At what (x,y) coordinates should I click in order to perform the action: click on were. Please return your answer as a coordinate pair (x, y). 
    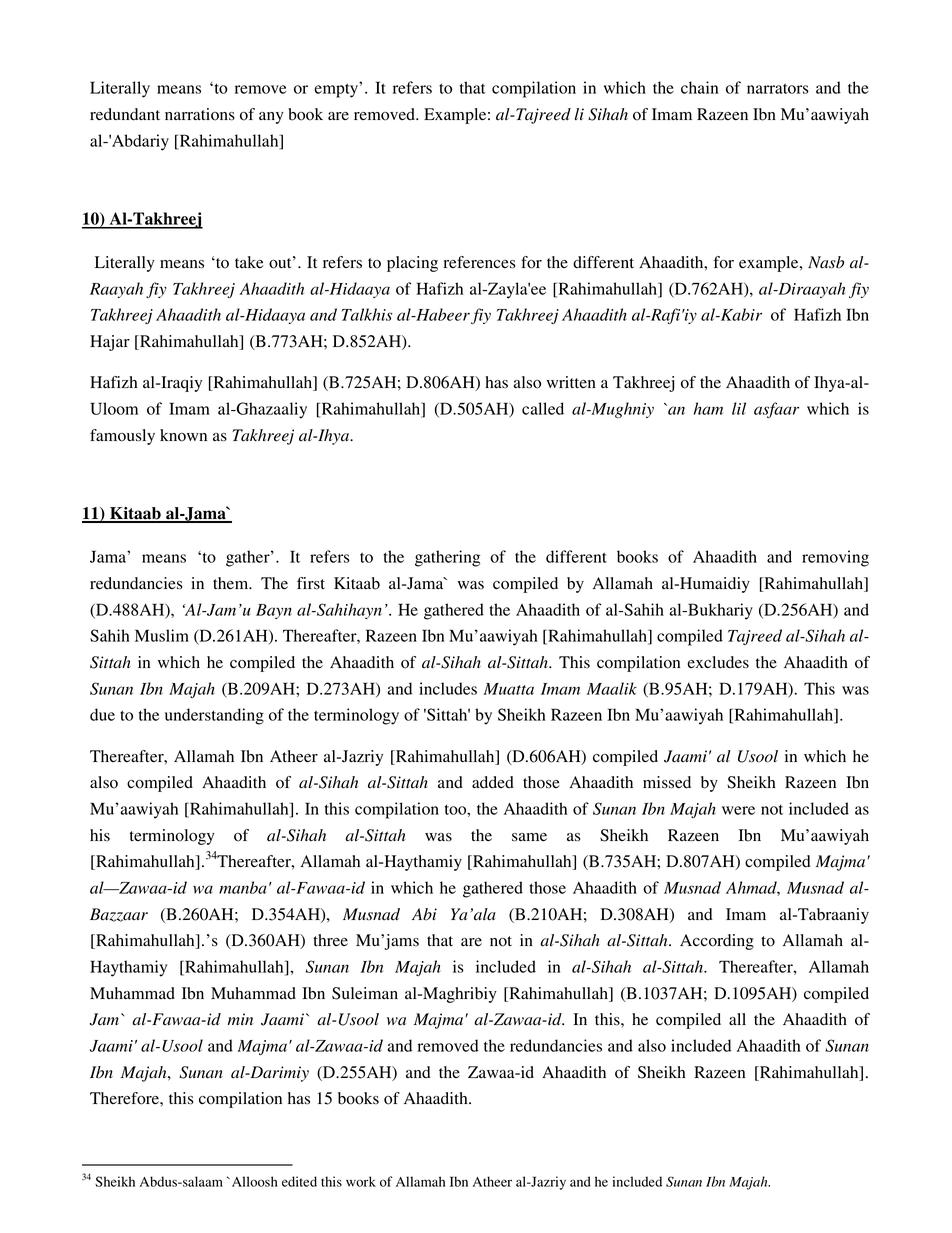
    Looking at the image, I should click on (738, 810).
